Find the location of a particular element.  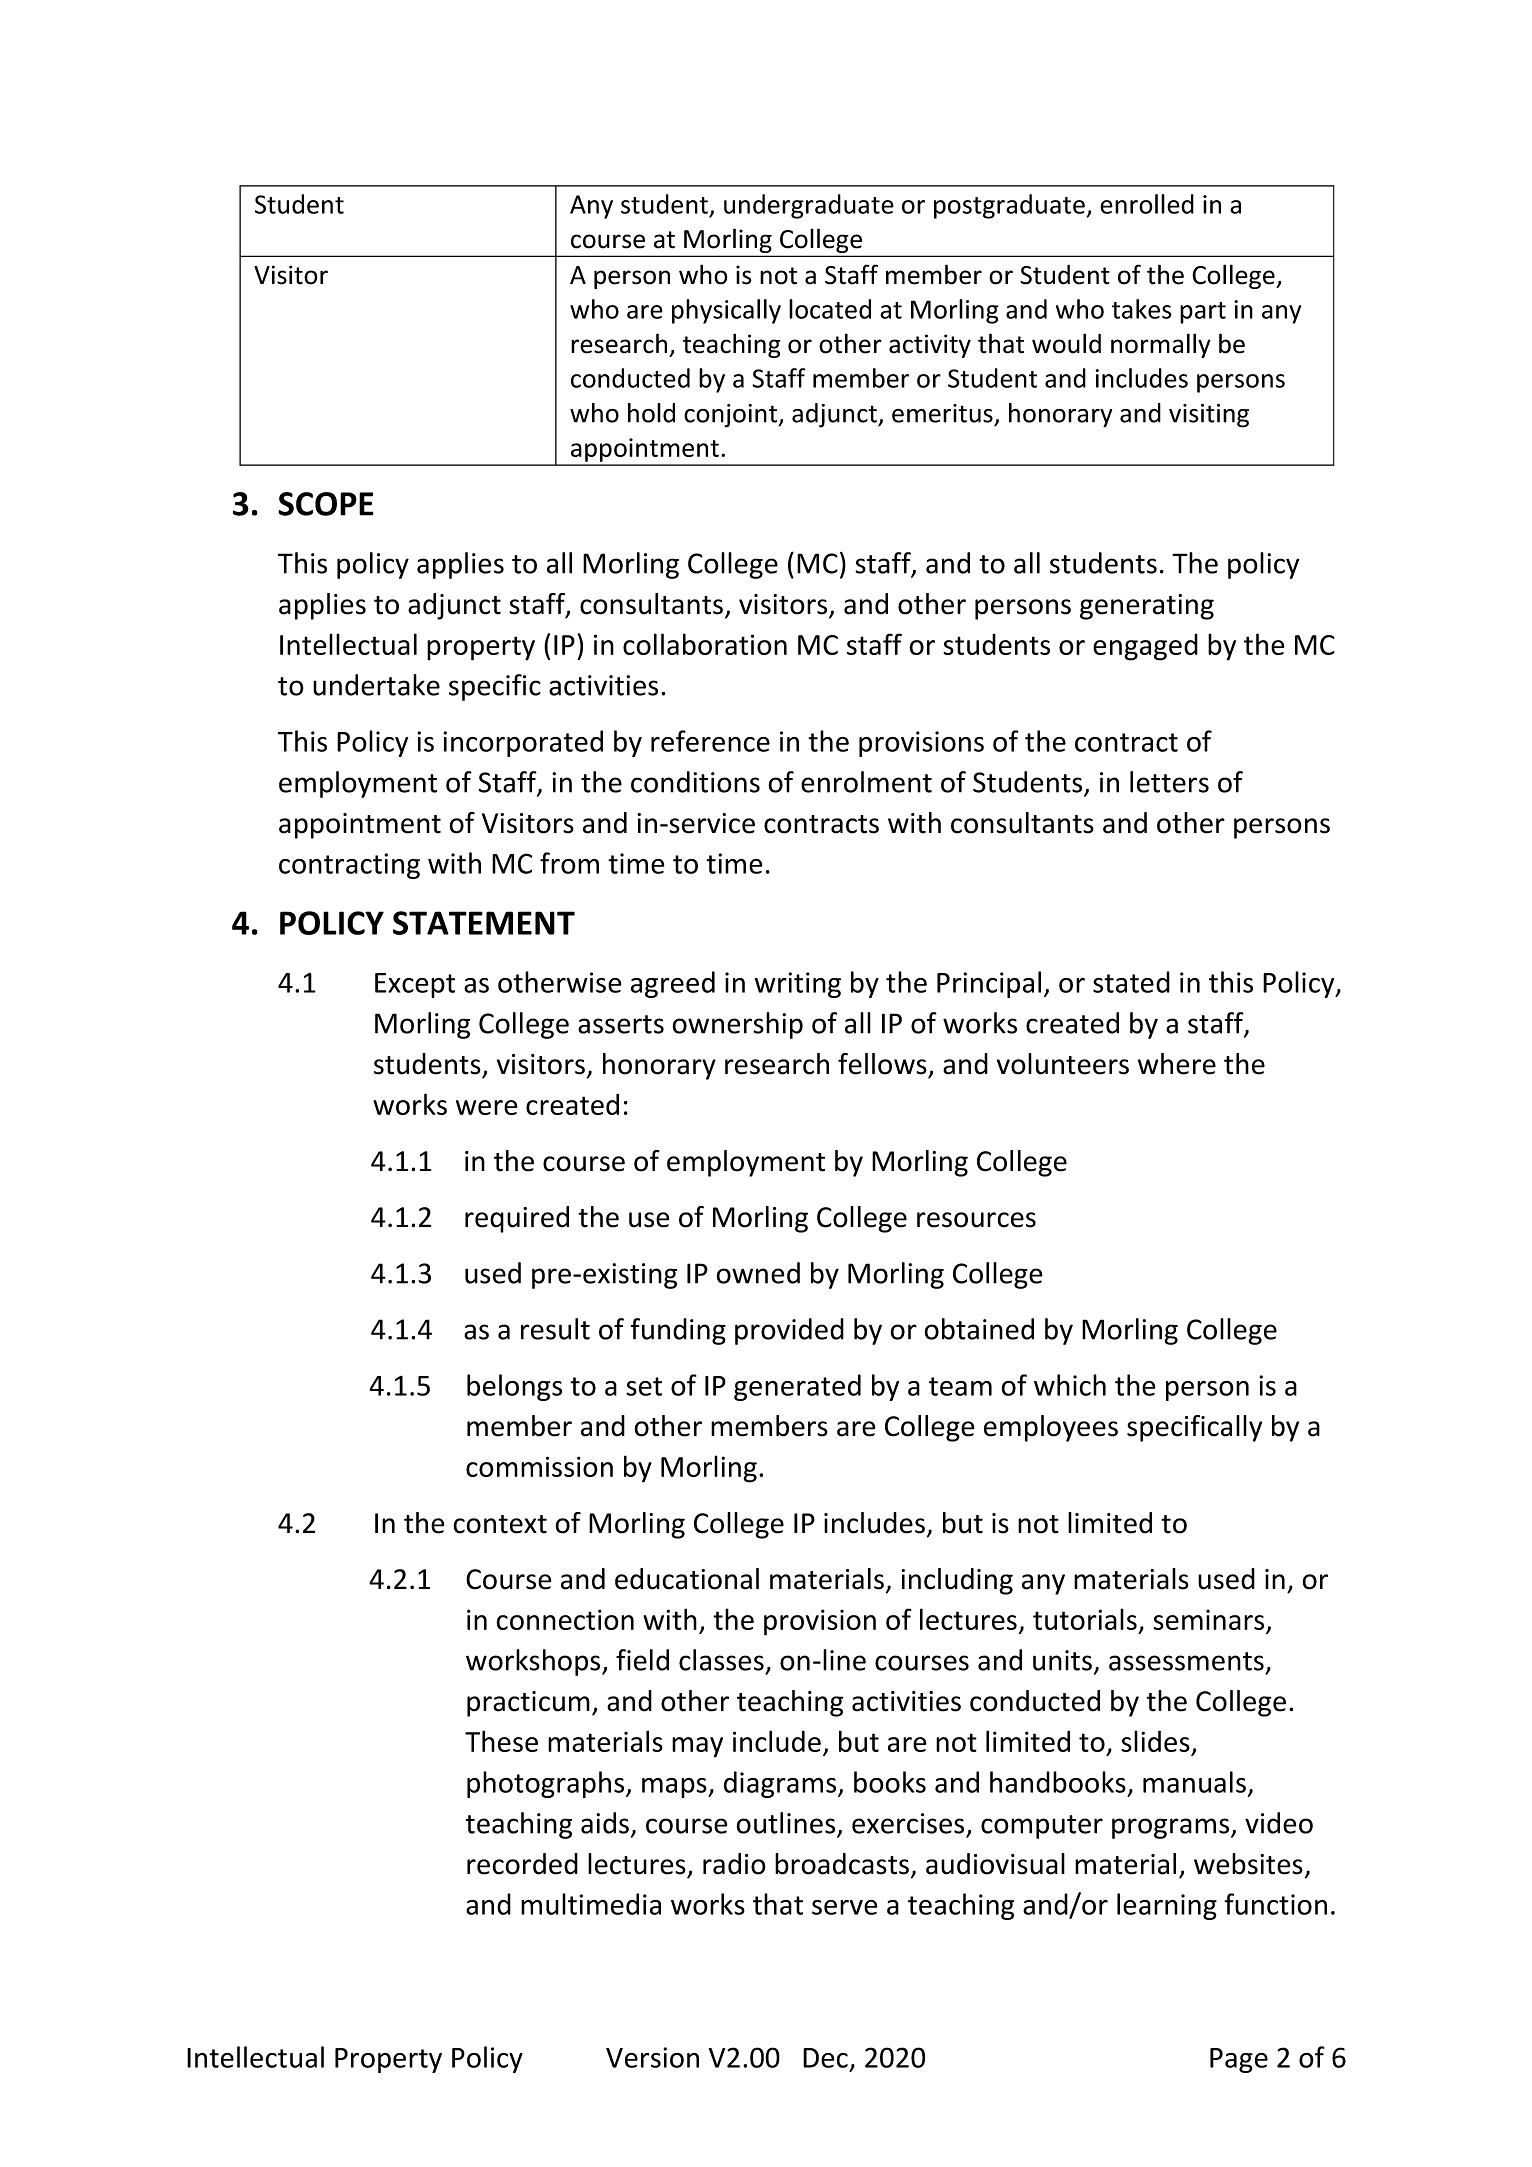

belongs is located at coordinates (514, 1387).
